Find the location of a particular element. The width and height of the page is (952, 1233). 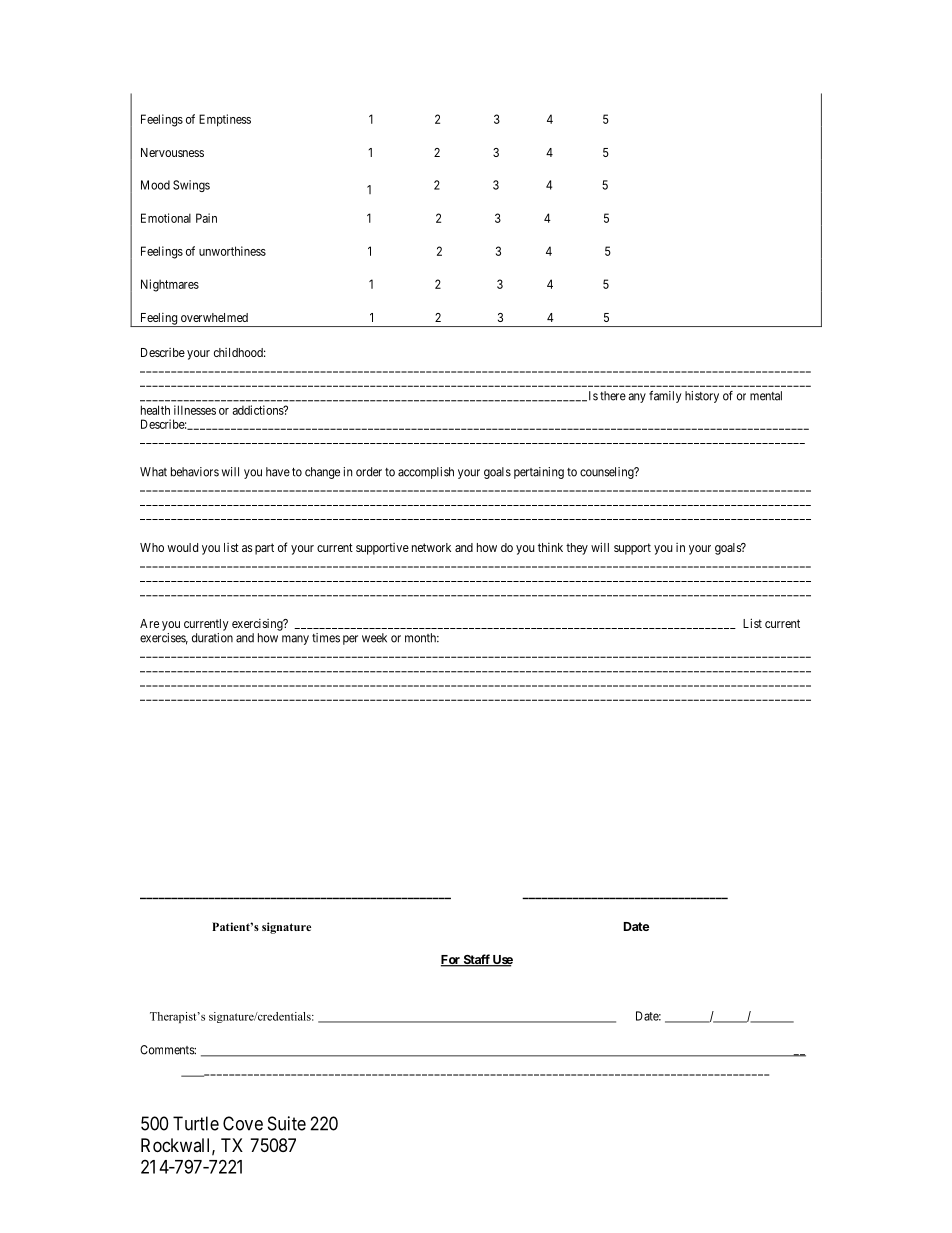

Emptiness is located at coordinates (225, 120).
